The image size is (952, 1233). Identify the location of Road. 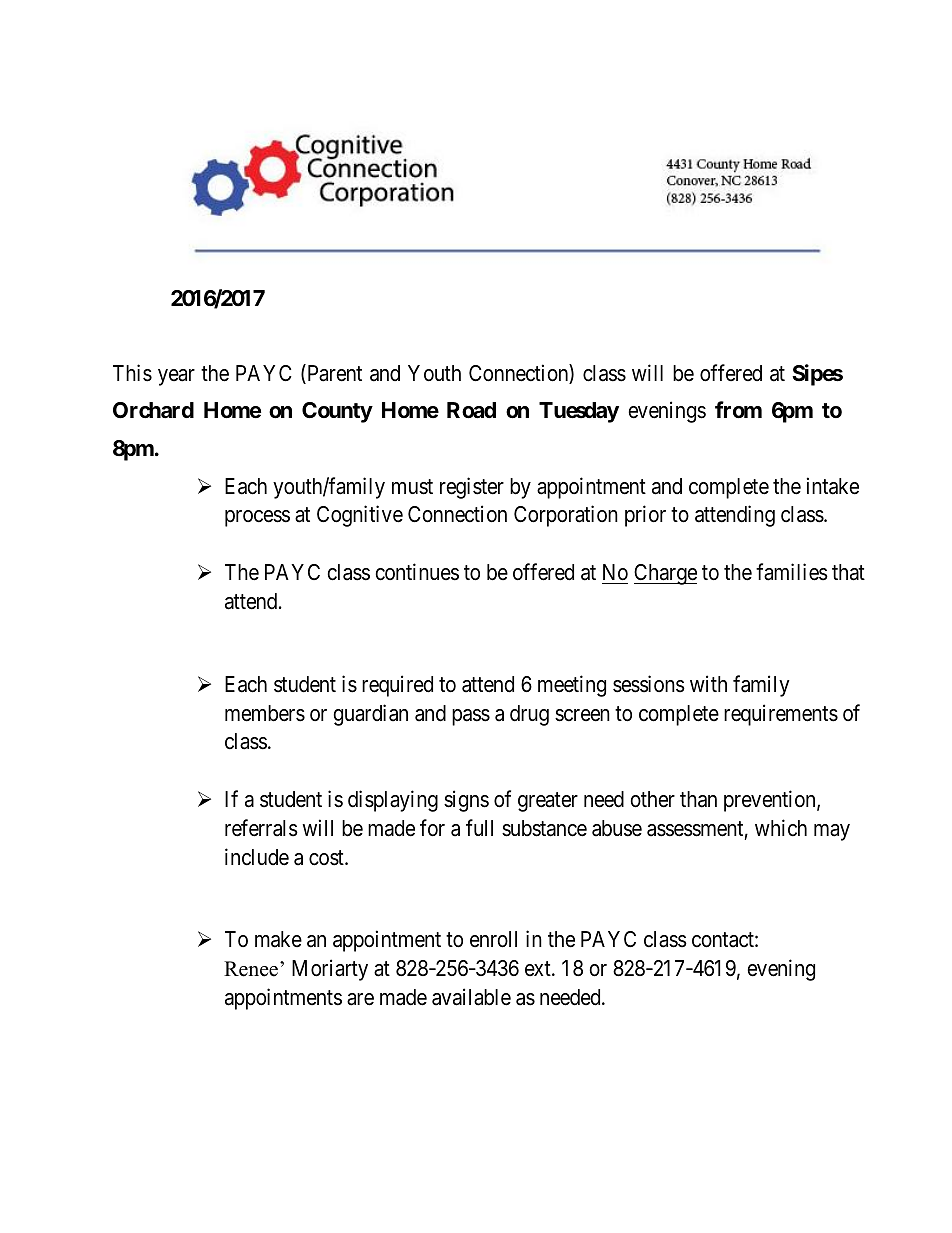
(471, 410).
